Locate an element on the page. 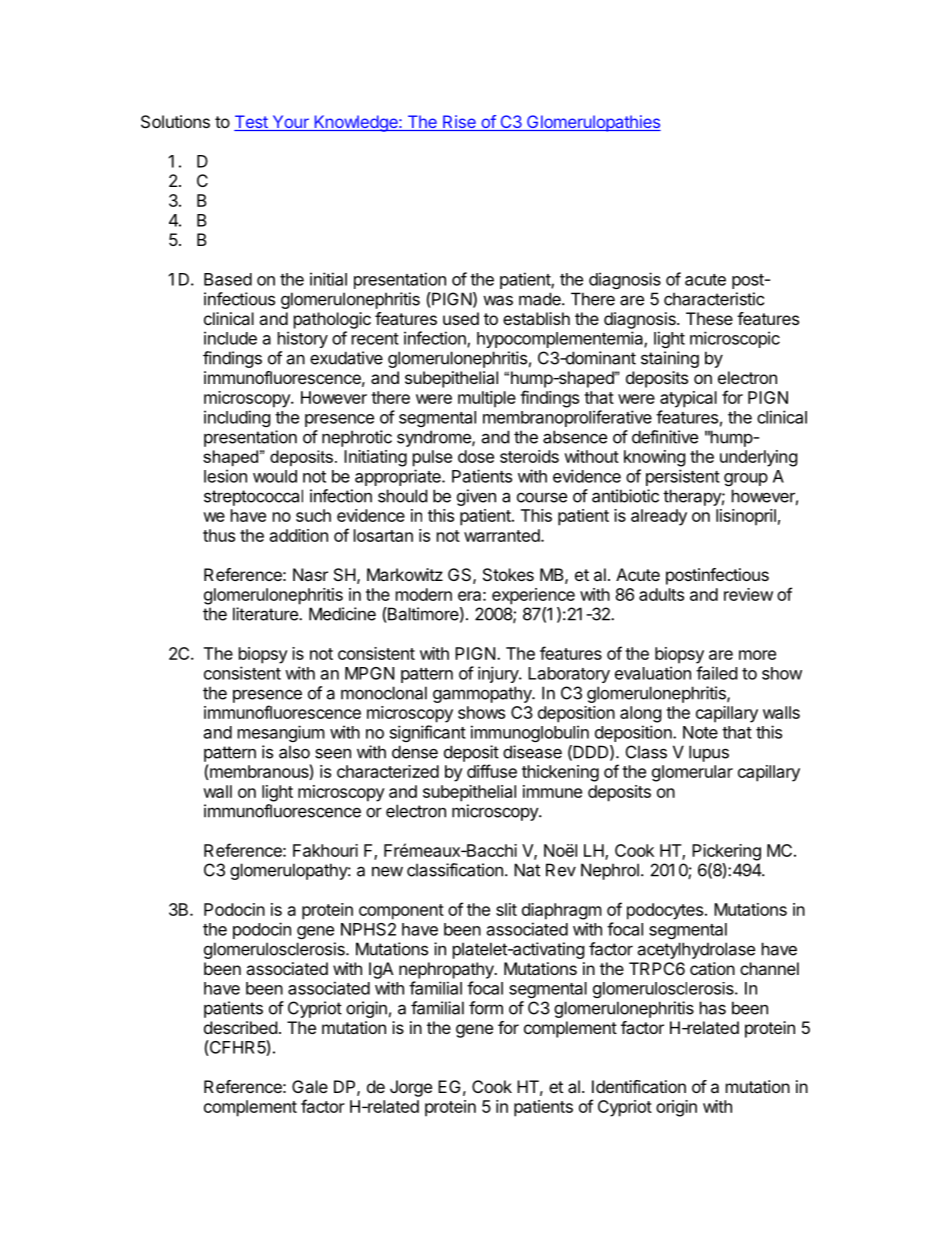 The width and height of the page is (952, 1233). characteristic is located at coordinates (714, 299).
